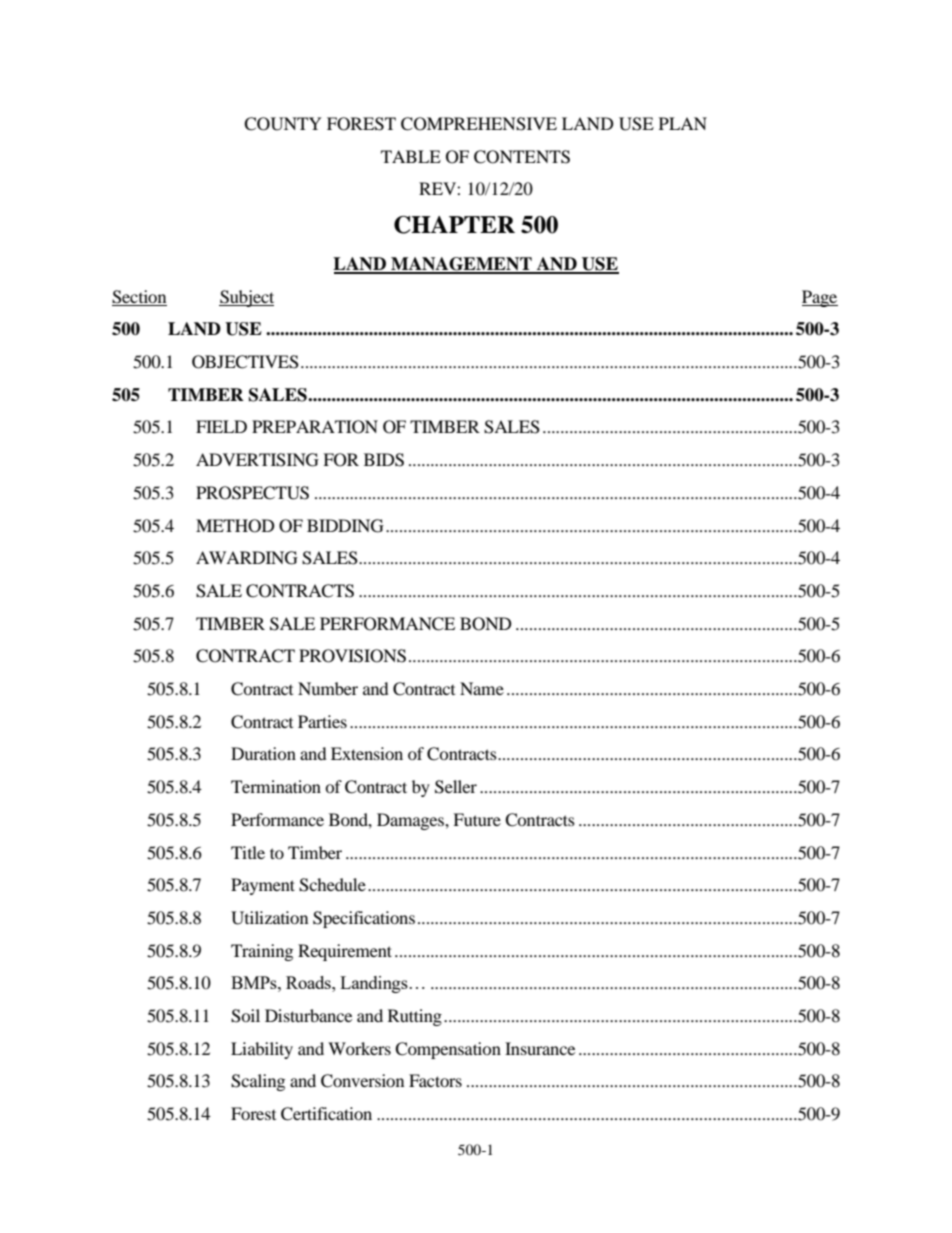 The width and height of the document is (952, 1233). Describe the element at coordinates (257, 460) in the document. I see `ADVERTISING` at that location.
